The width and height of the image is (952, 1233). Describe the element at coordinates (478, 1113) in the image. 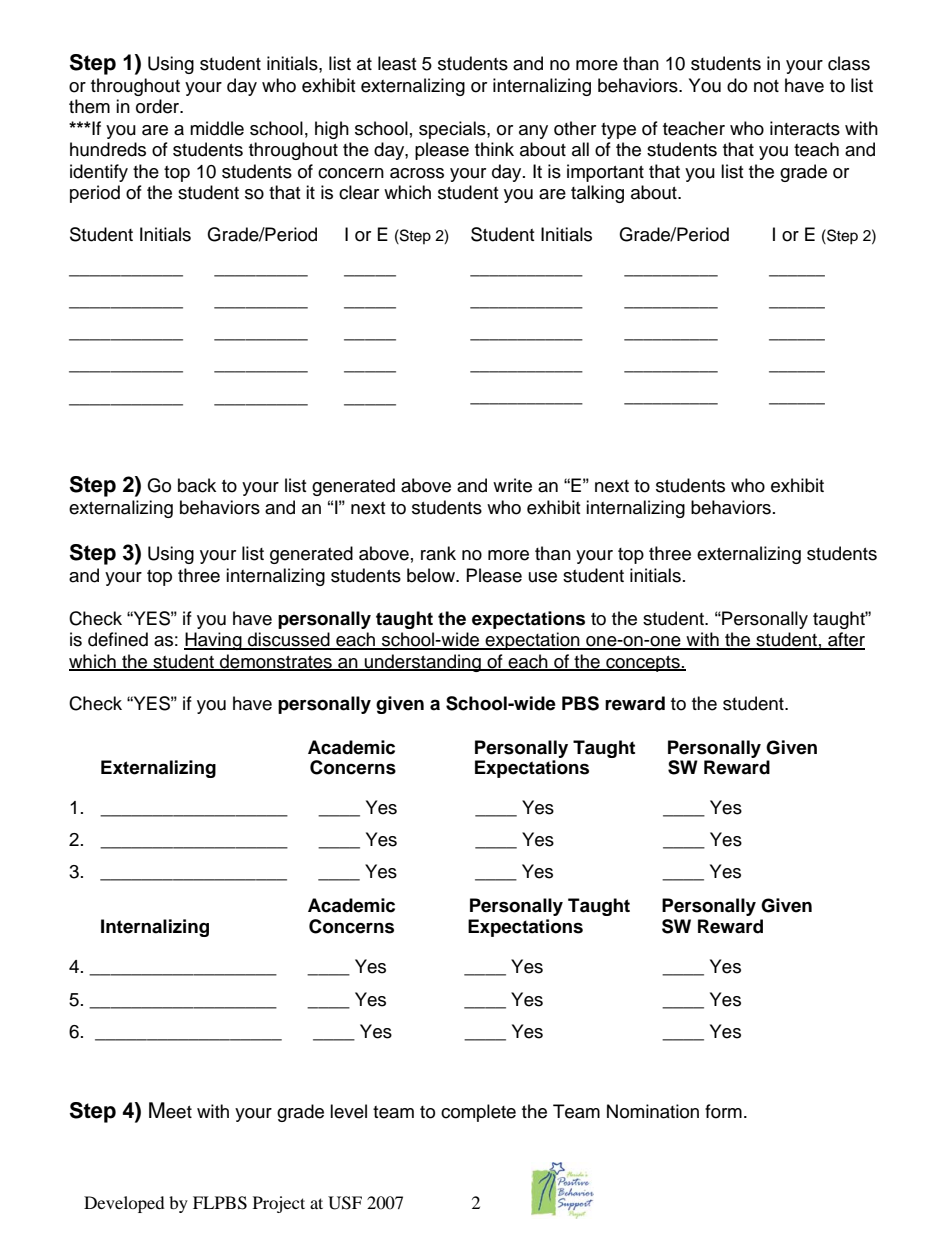

I see `complete` at that location.
